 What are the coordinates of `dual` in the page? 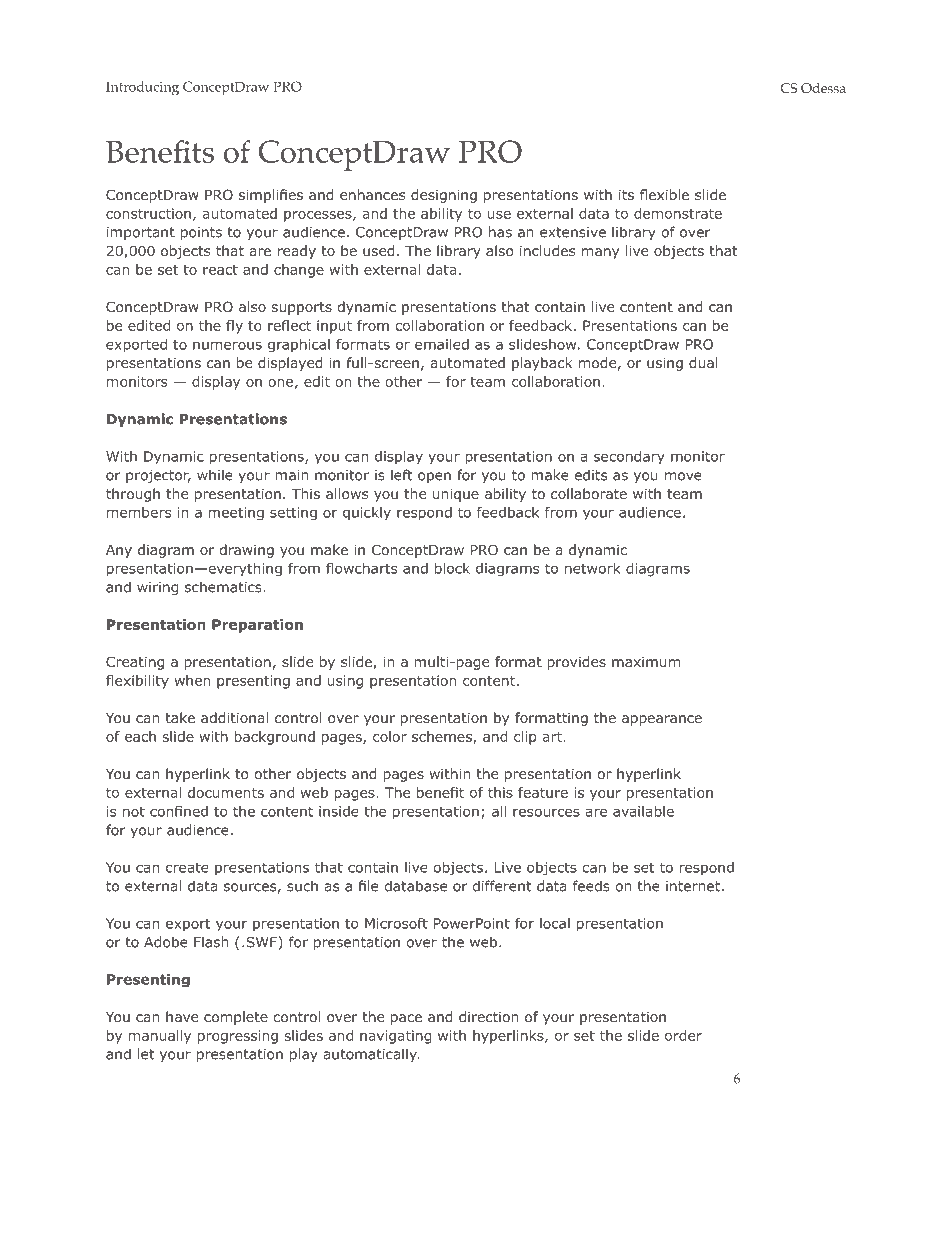 It's located at (703, 362).
